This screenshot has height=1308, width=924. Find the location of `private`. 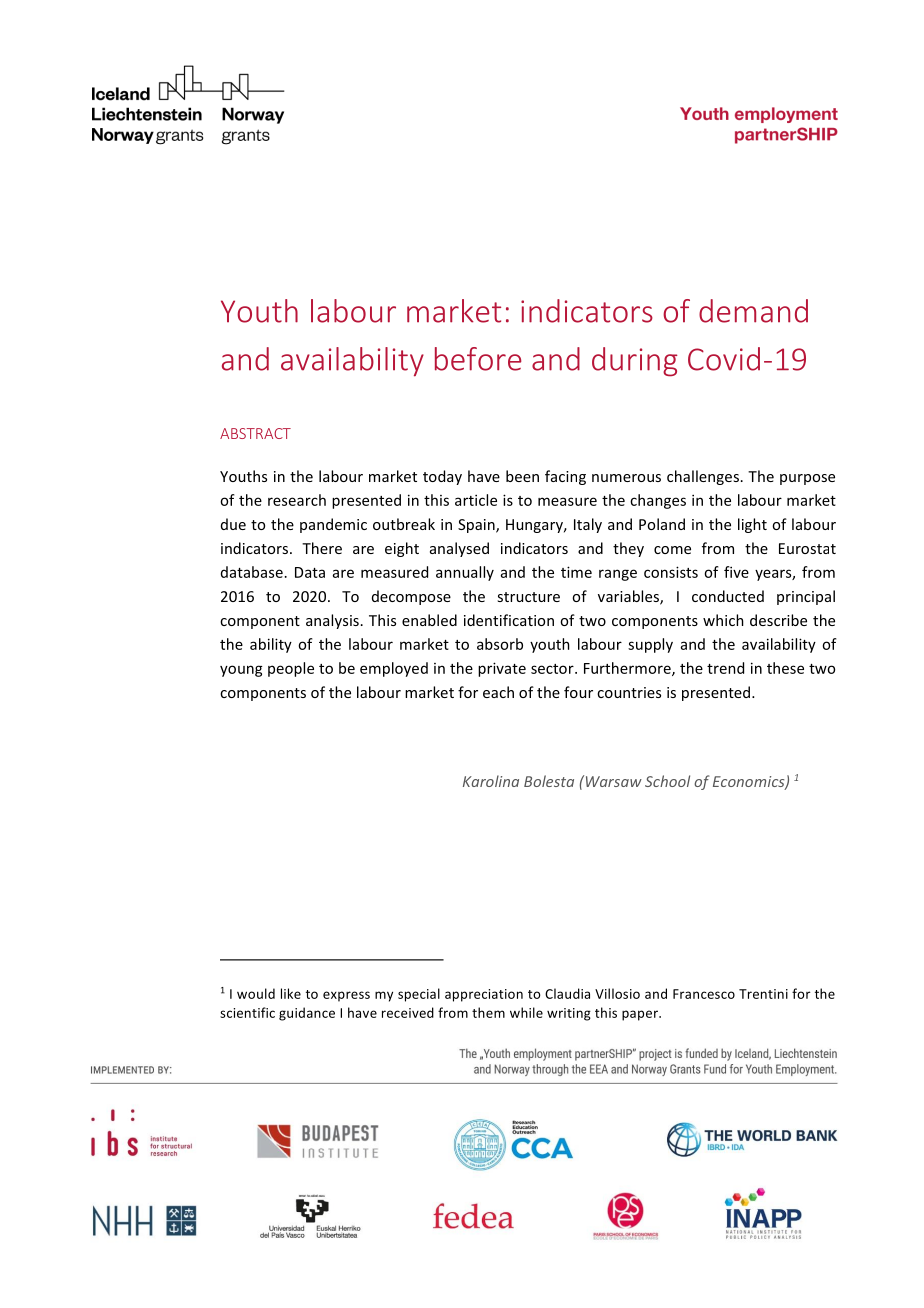

private is located at coordinates (502, 669).
